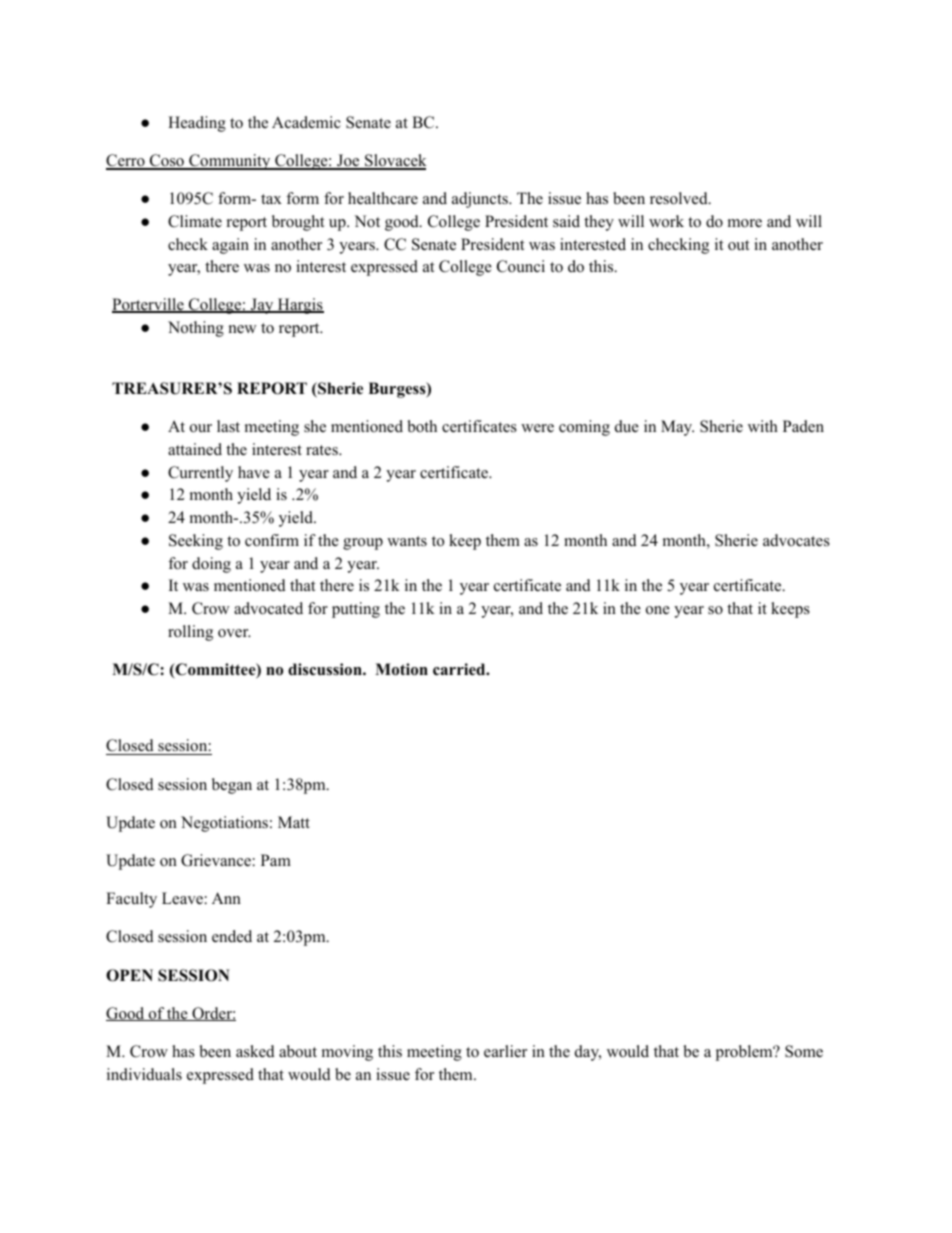 This screenshot has width=952, height=1233. I want to click on wants, so click(407, 541).
